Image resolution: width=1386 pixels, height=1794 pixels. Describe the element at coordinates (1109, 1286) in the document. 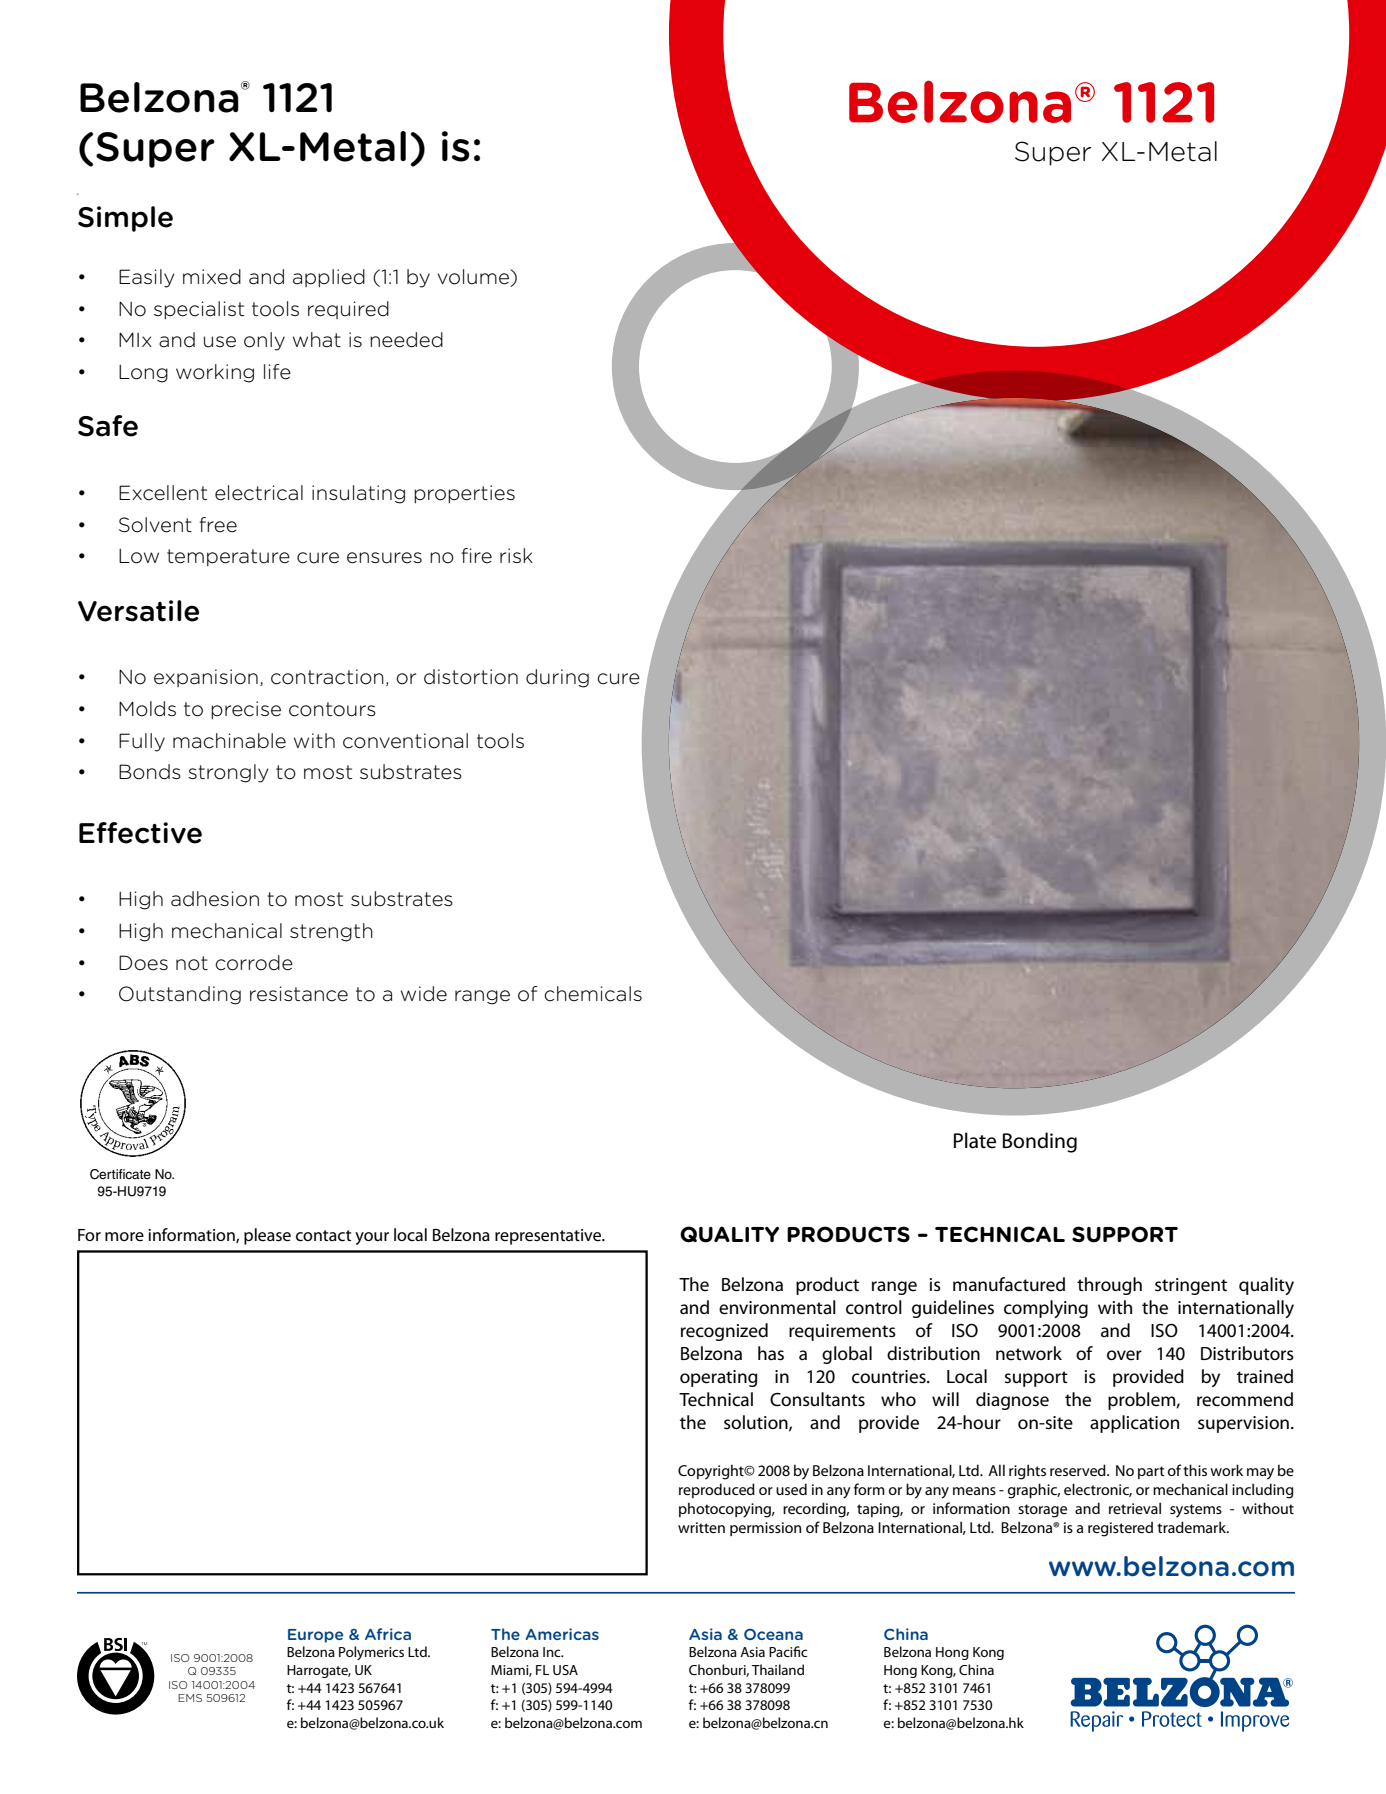

I see `through` at that location.
